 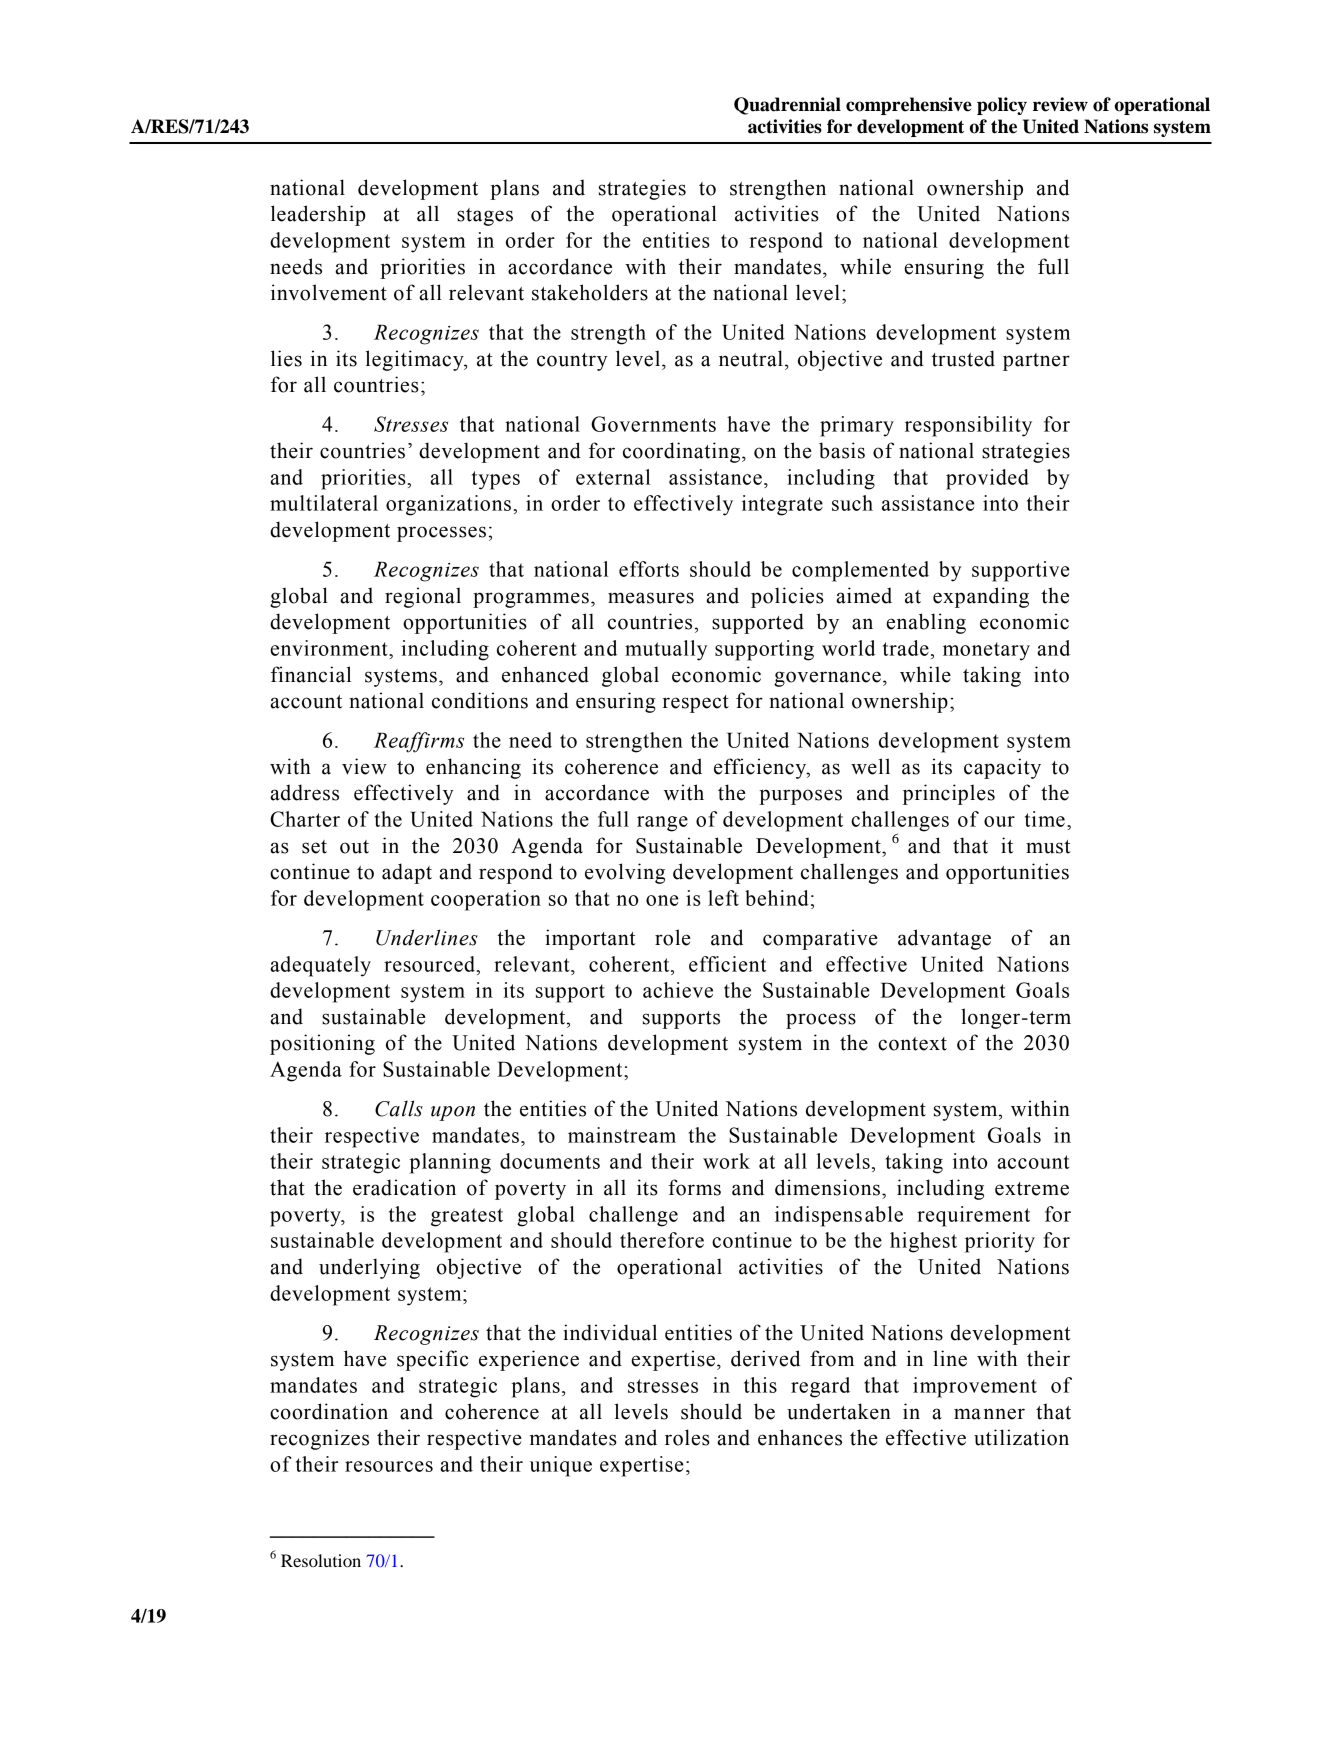 I want to click on leadership, so click(x=318, y=215).
